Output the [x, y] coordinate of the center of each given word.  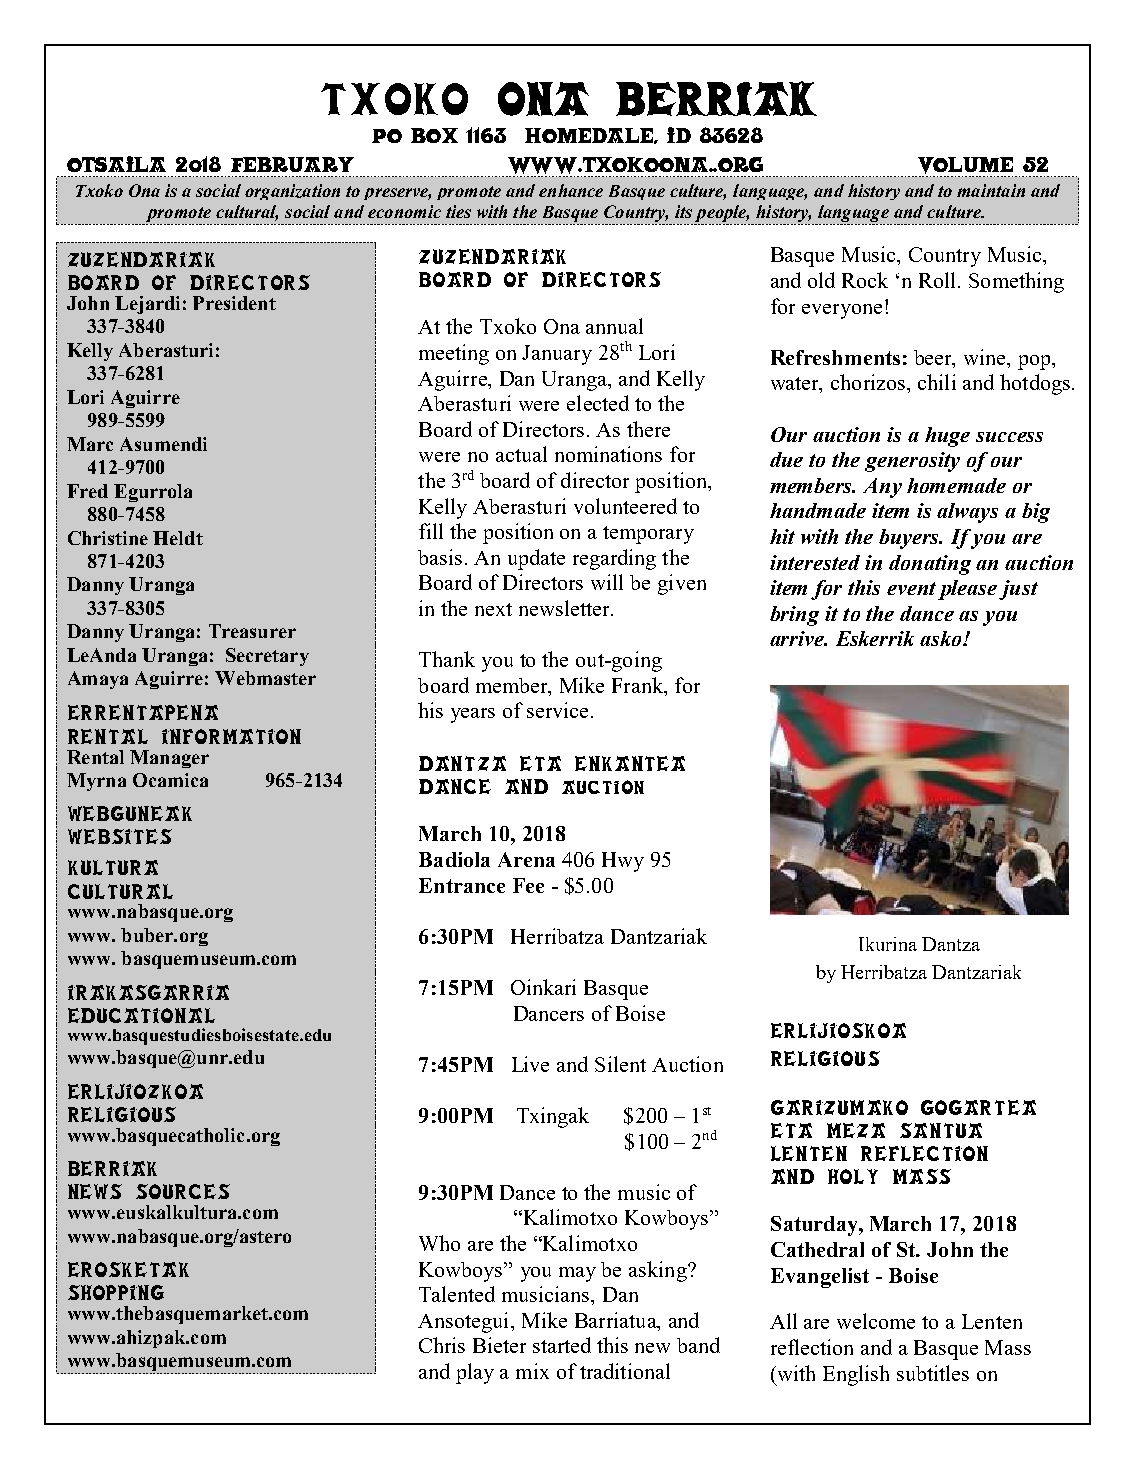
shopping [116, 1292]
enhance [571, 190]
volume [965, 167]
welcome [876, 1321]
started [562, 1345]
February [292, 164]
